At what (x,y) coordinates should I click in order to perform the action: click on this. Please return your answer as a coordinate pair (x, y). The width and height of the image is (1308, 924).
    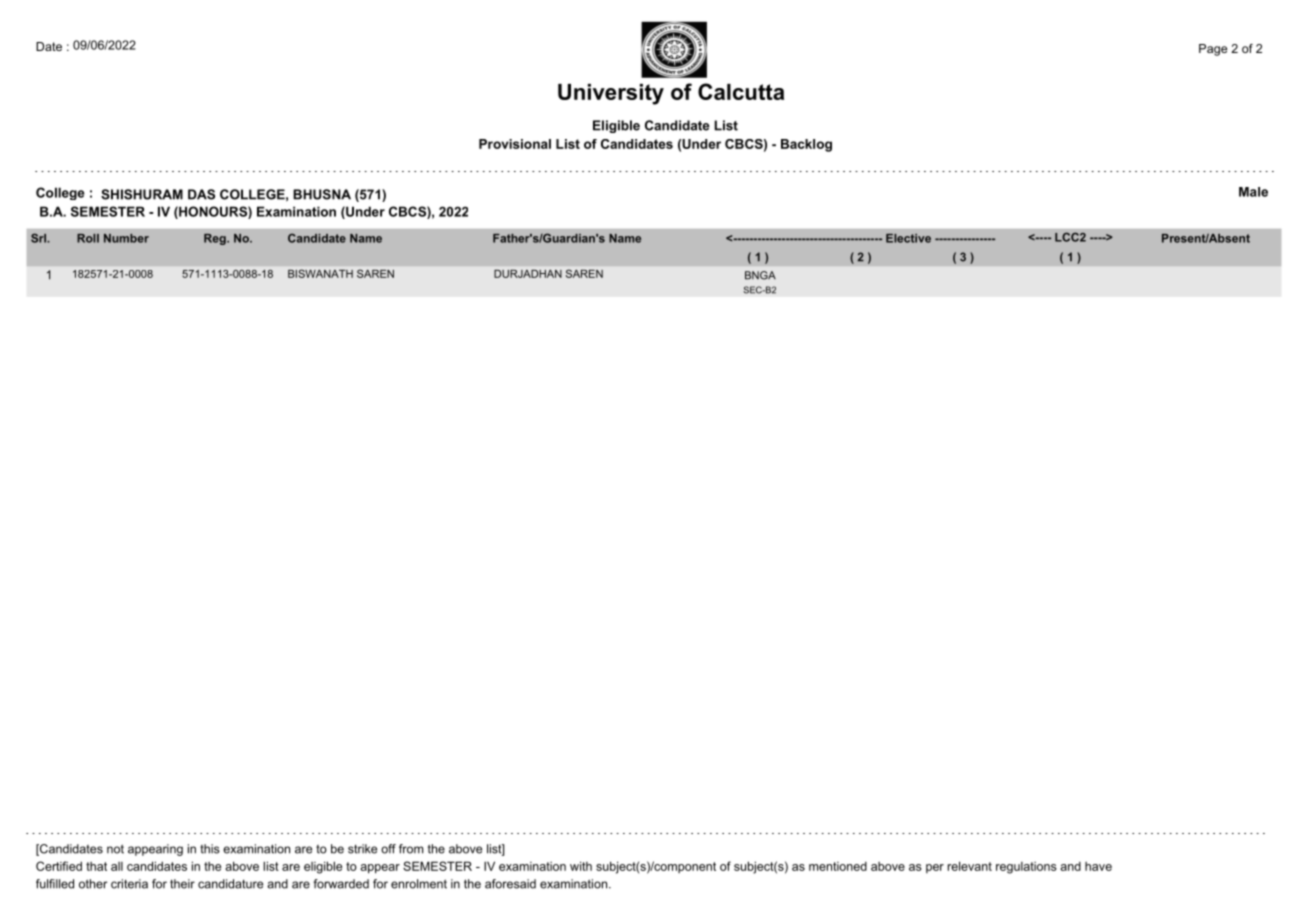
    Looking at the image, I should click on (210, 849).
